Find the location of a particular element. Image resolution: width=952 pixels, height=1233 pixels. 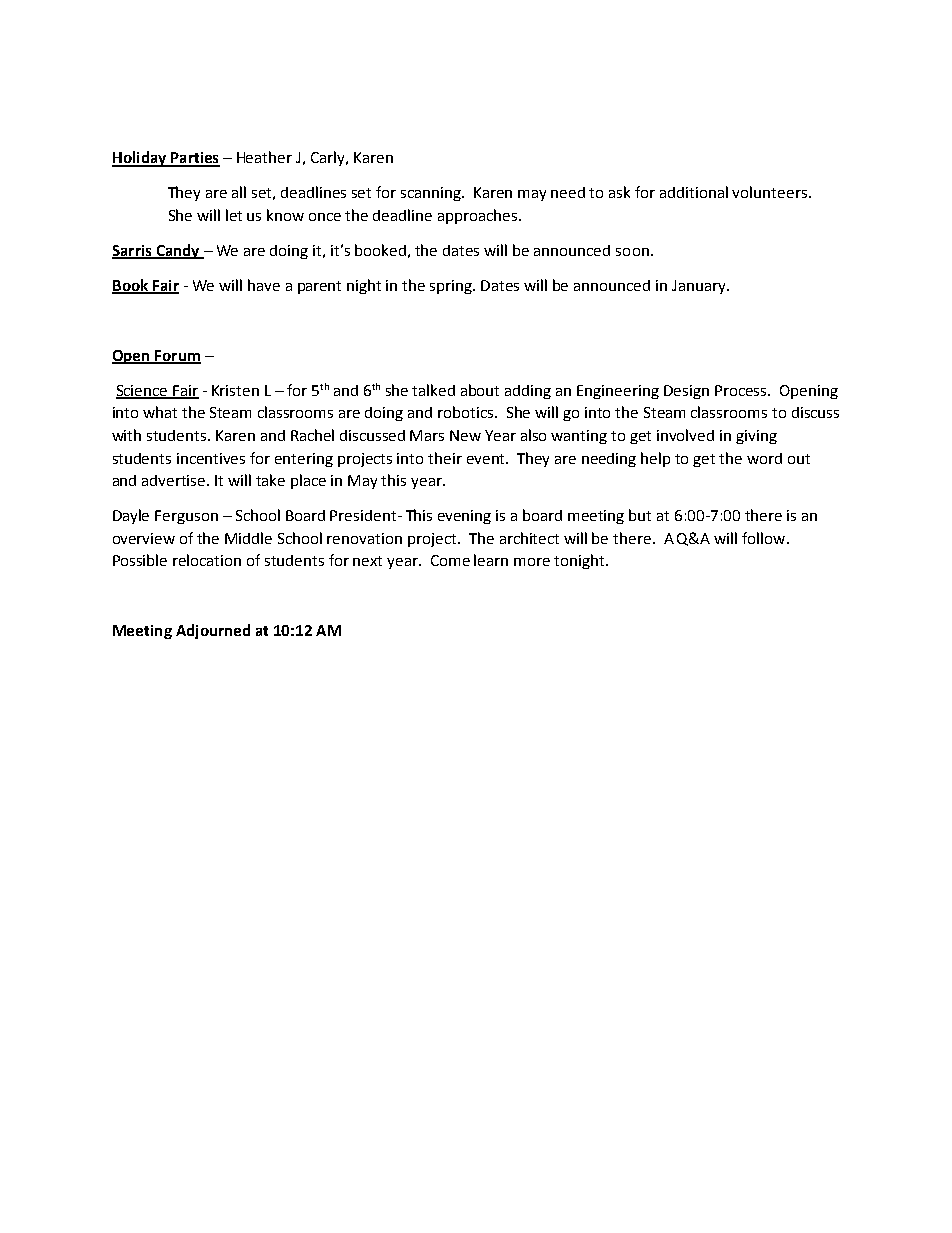

help is located at coordinates (655, 459).
